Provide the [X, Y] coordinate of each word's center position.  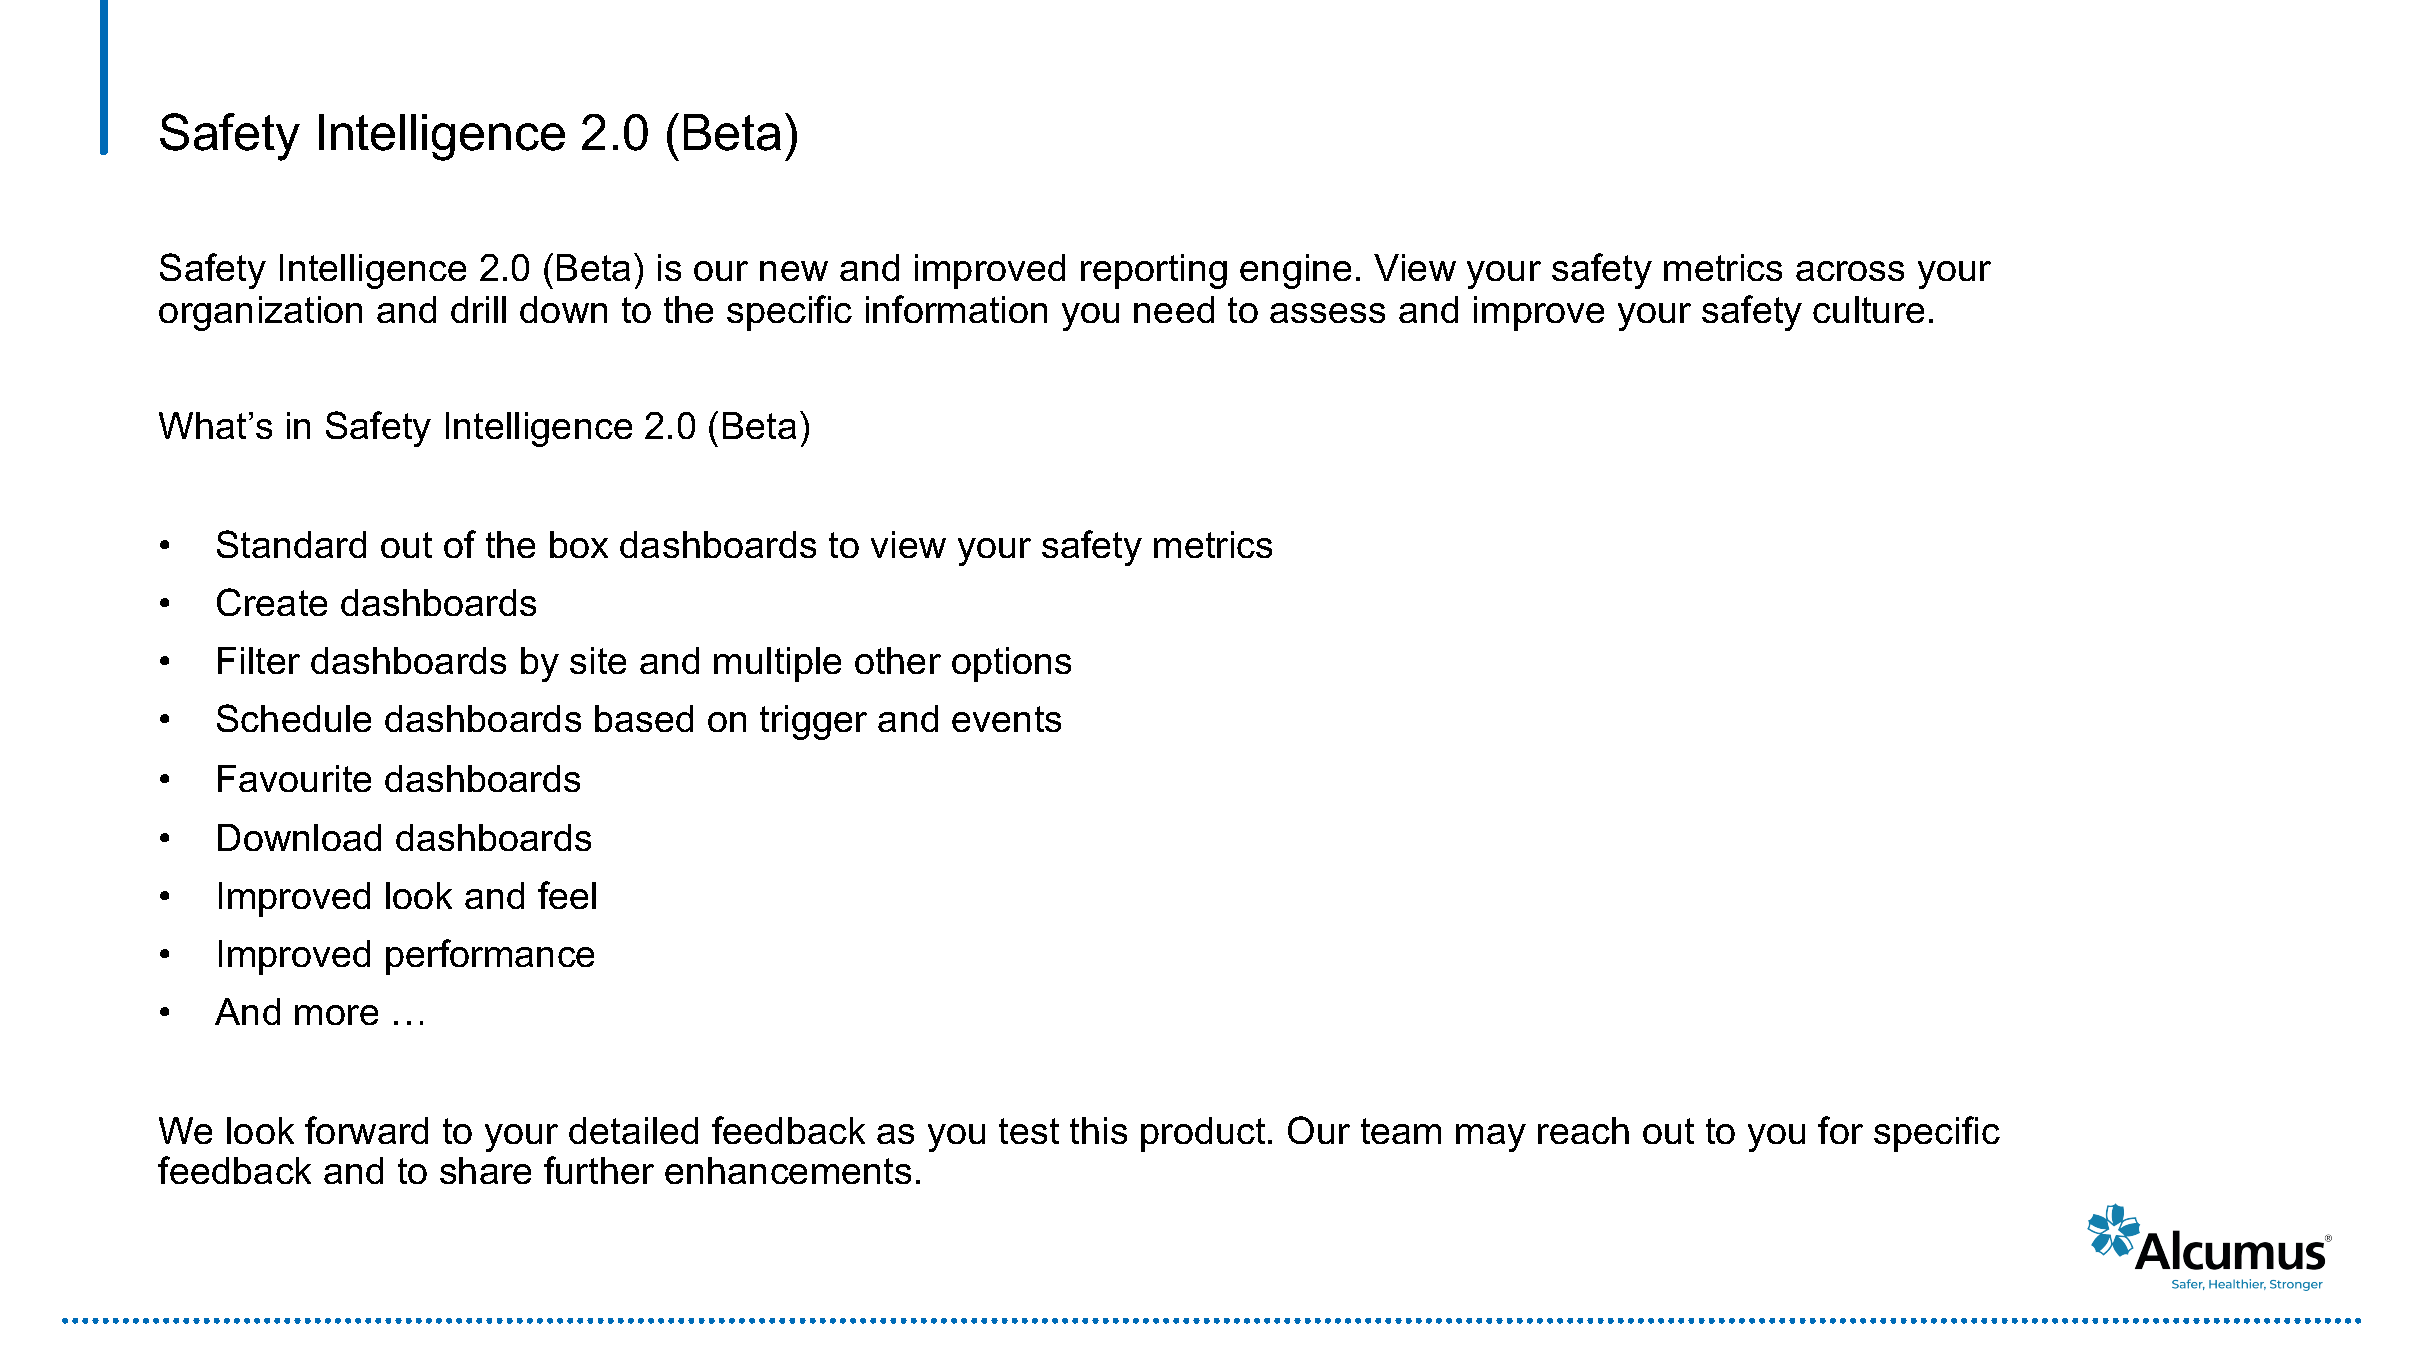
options [1011, 664]
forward [366, 1130]
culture [1868, 309]
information [956, 309]
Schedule [294, 718]
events [1006, 719]
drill [478, 309]
